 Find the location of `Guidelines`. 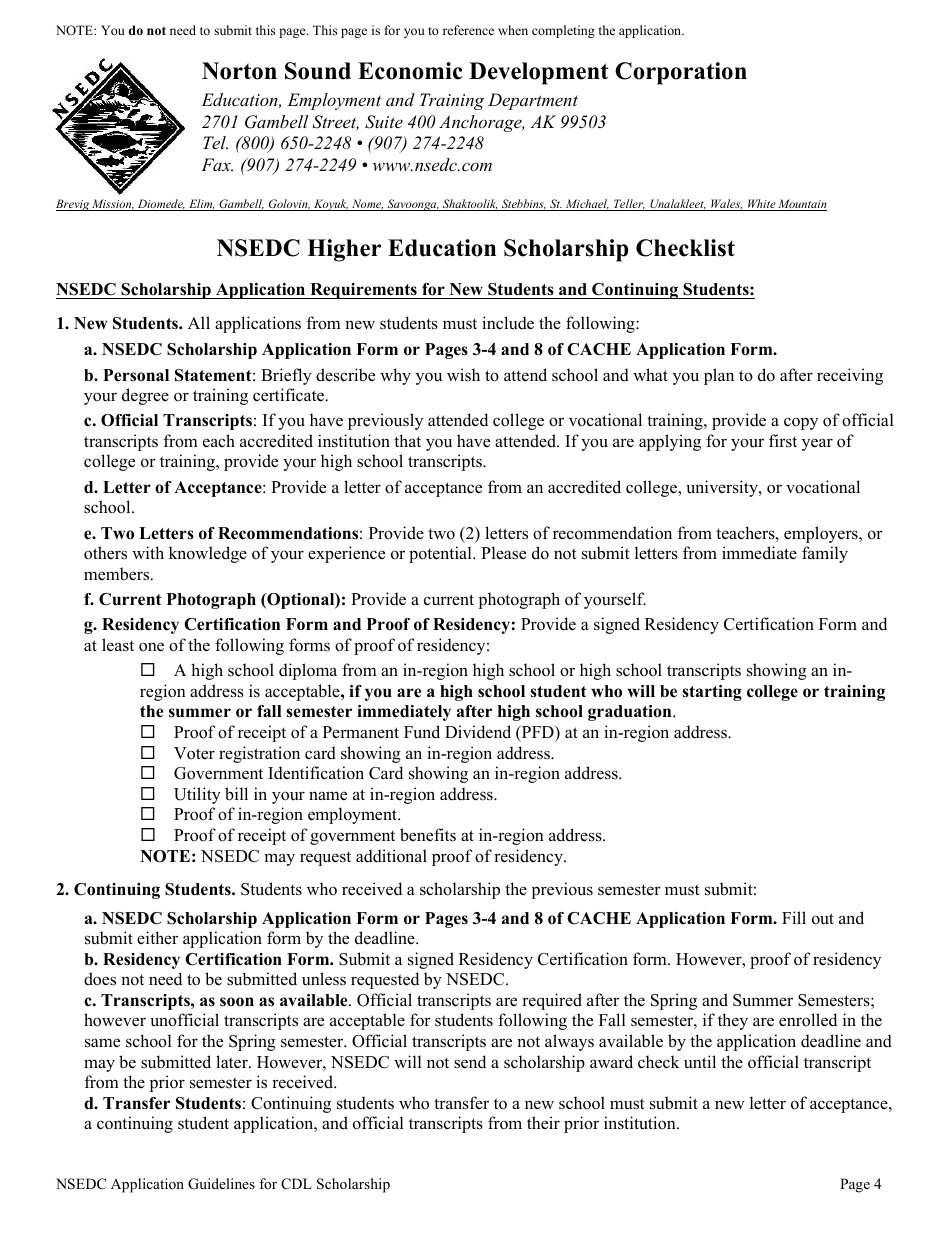

Guidelines is located at coordinates (221, 1184).
